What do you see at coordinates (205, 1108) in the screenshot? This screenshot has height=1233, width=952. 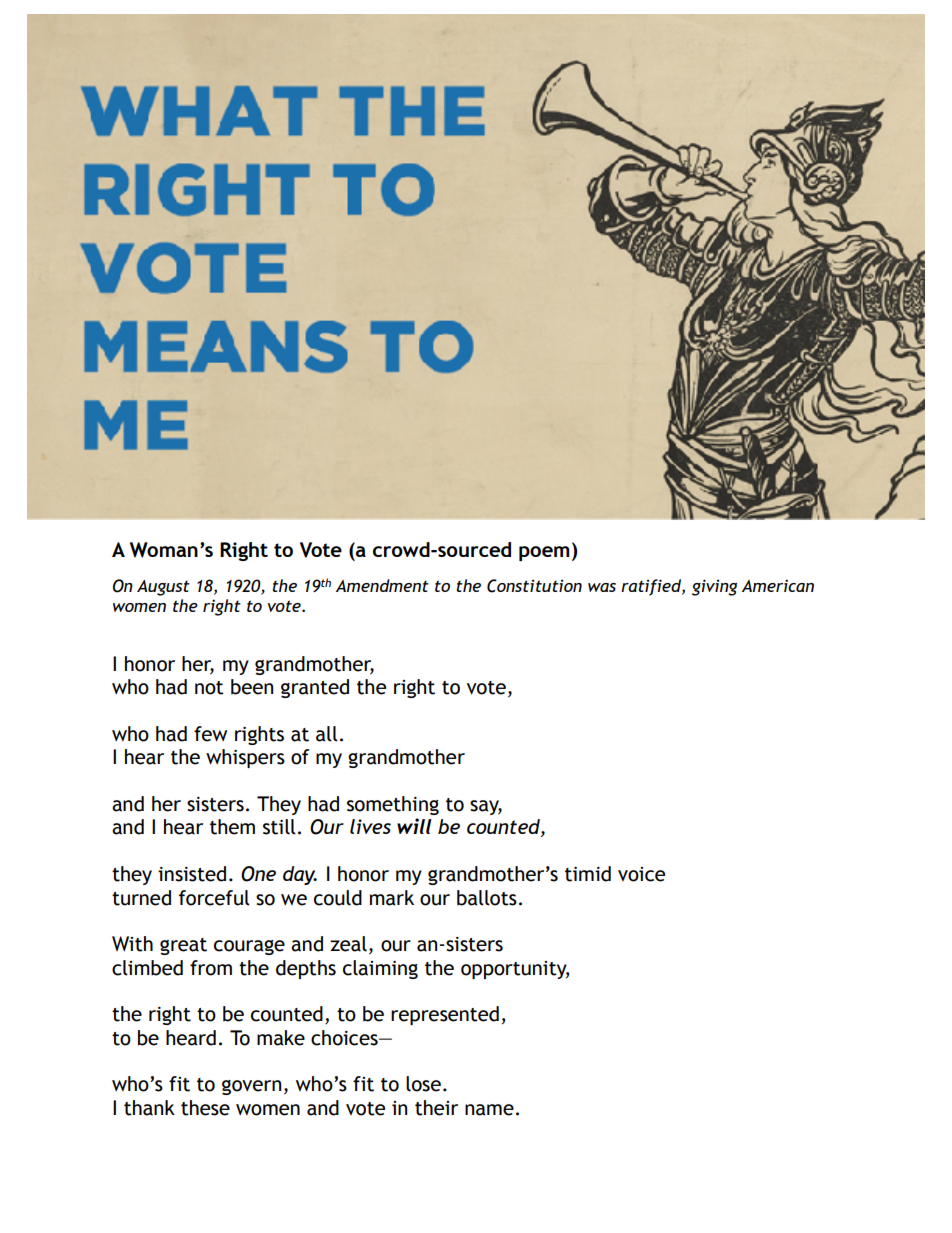 I see `these` at bounding box center [205, 1108].
